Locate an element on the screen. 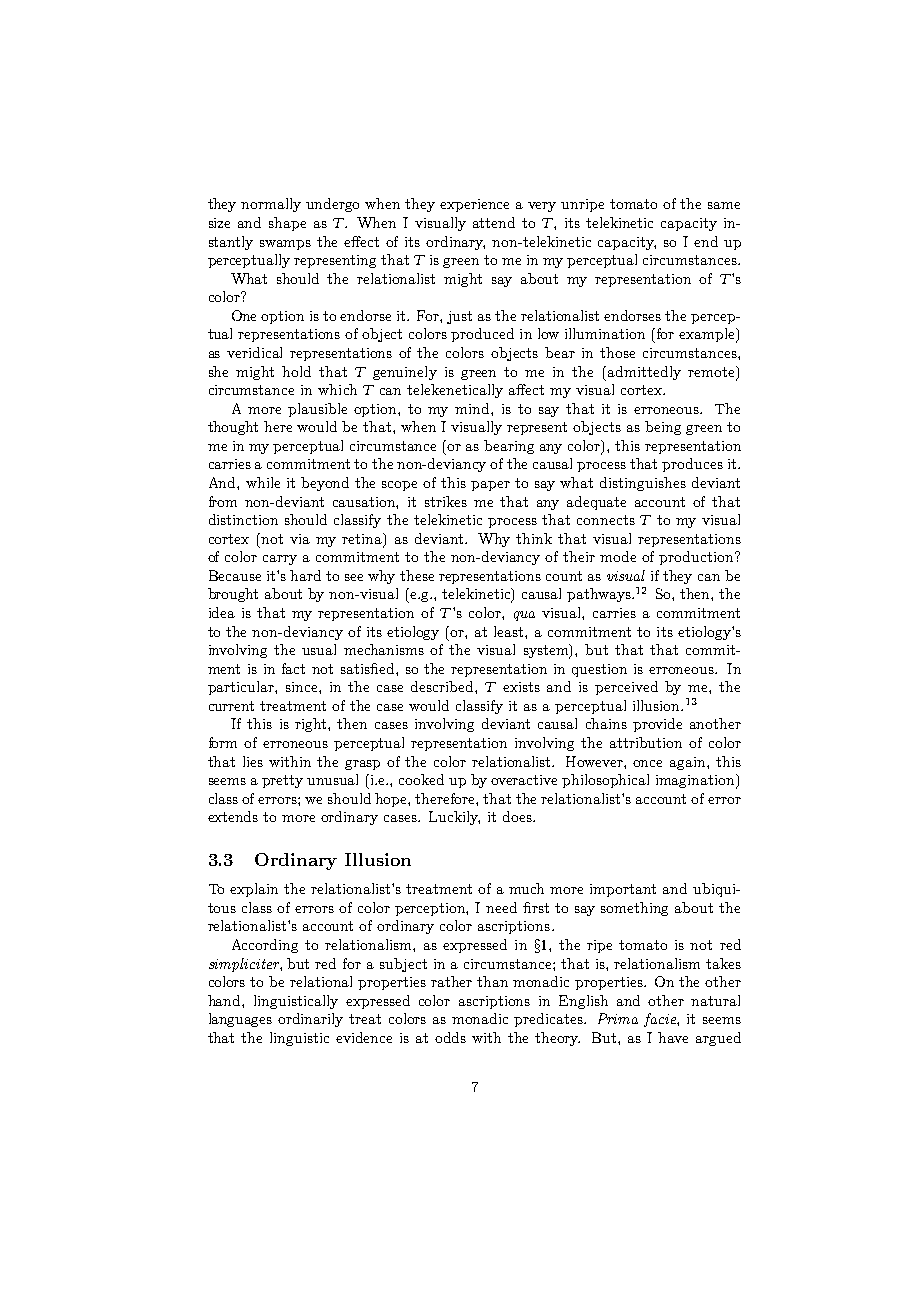 The image size is (924, 1308). lies is located at coordinates (253, 761).
